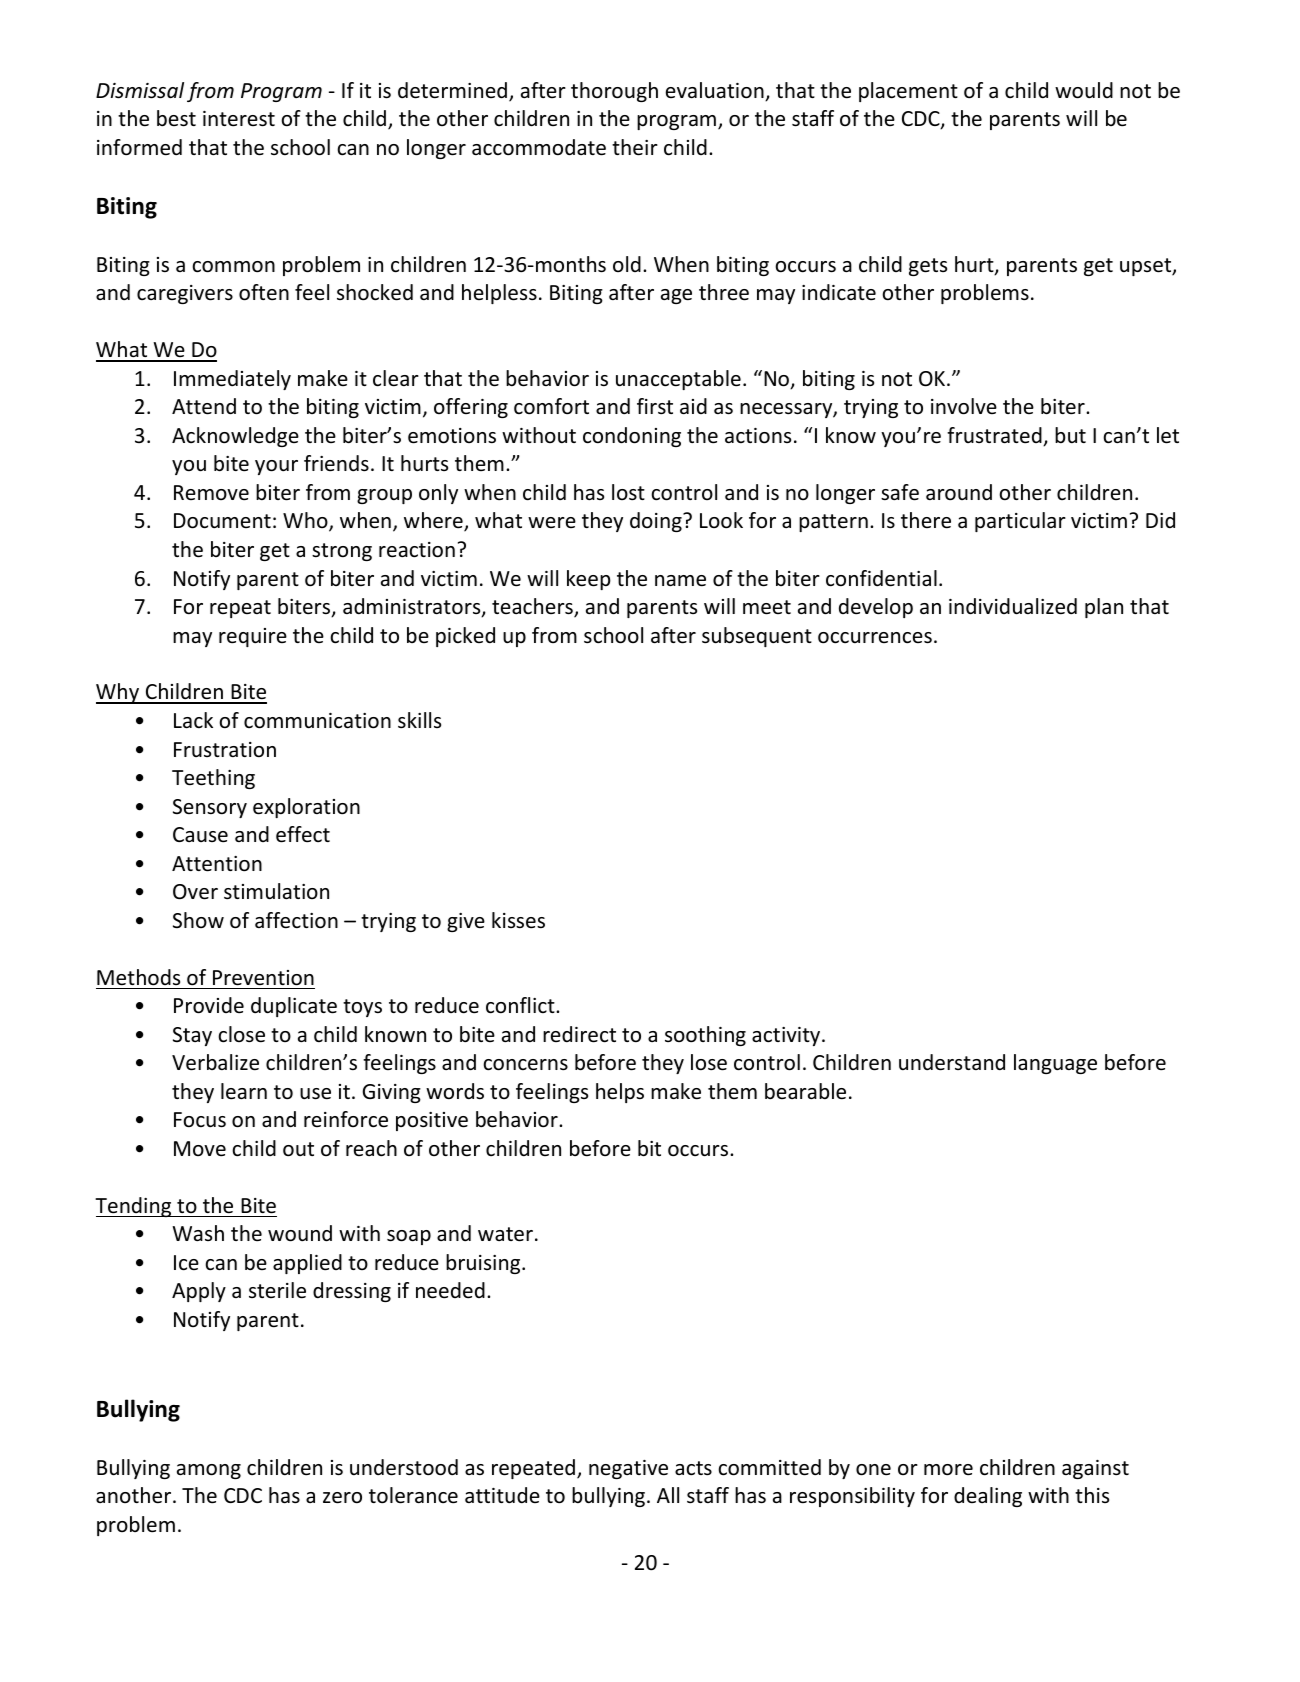  Describe the element at coordinates (1013, 606) in the document. I see `individualized` at that location.
